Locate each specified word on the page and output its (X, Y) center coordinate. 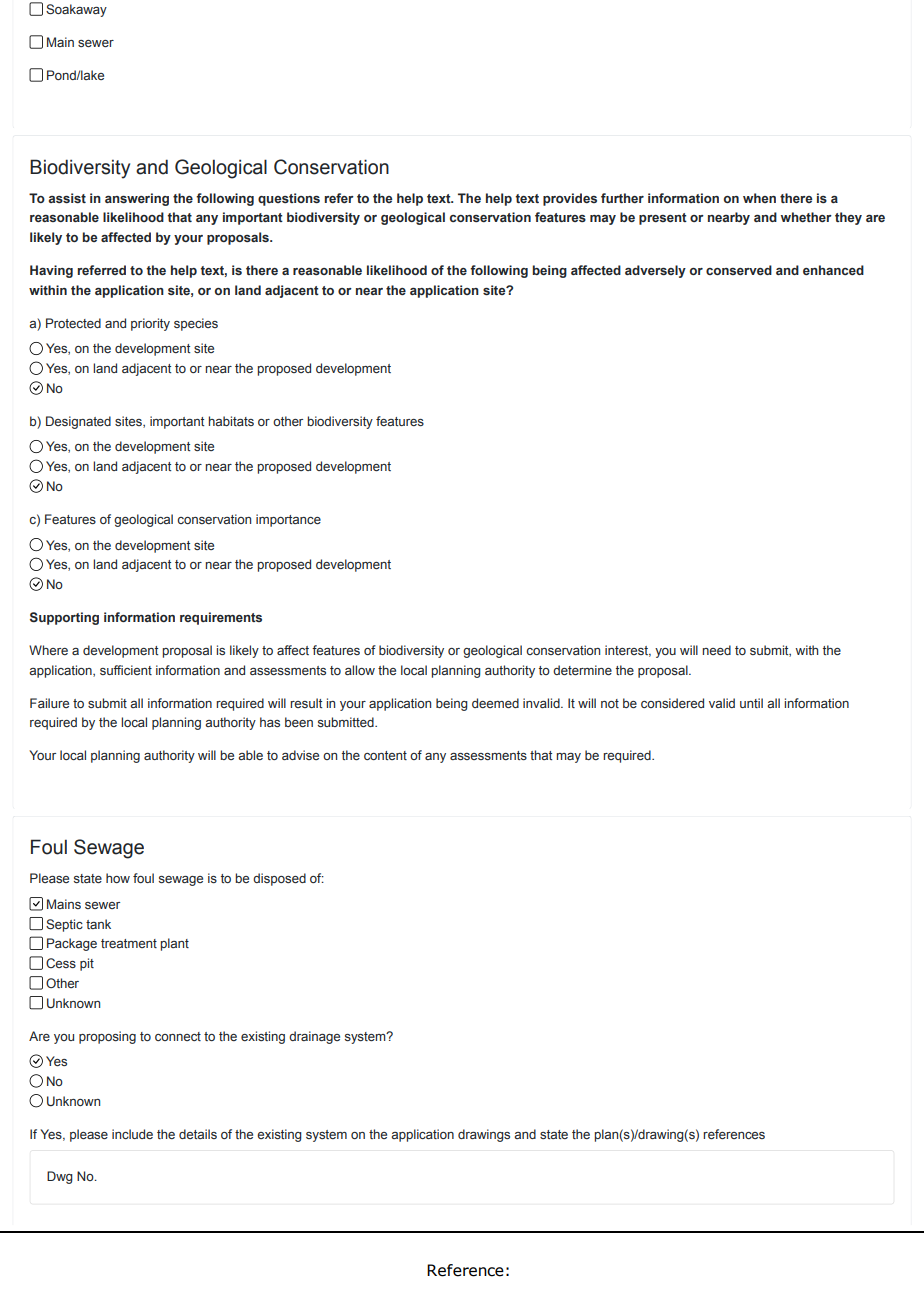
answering (137, 199)
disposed (279, 879)
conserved (739, 270)
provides (570, 199)
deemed (495, 703)
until (751, 703)
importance (288, 520)
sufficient (126, 670)
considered (672, 703)
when (759, 198)
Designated (78, 422)
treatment (129, 943)
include (132, 1134)
